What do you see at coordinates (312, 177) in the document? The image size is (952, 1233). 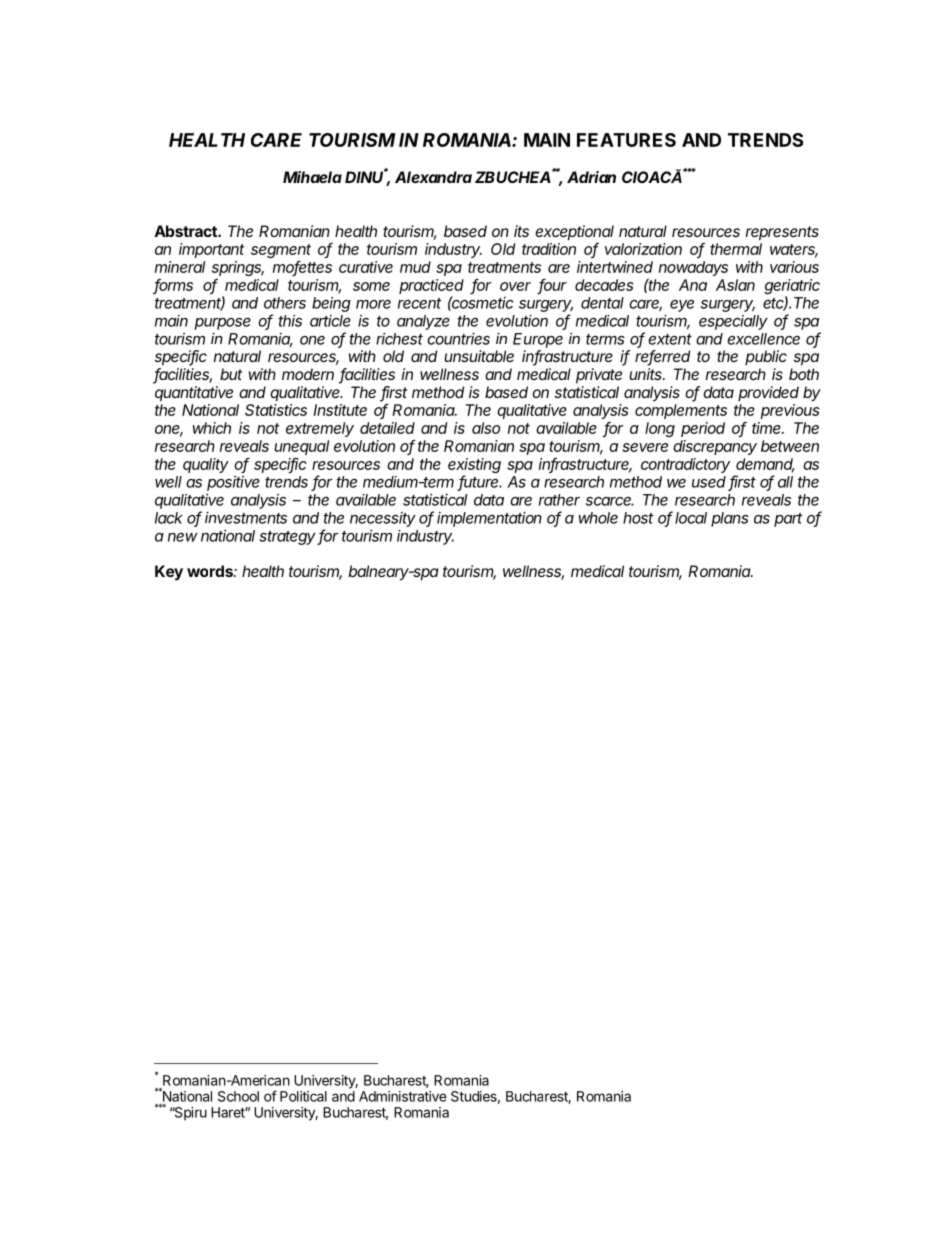 I see `Mihaela` at bounding box center [312, 177].
